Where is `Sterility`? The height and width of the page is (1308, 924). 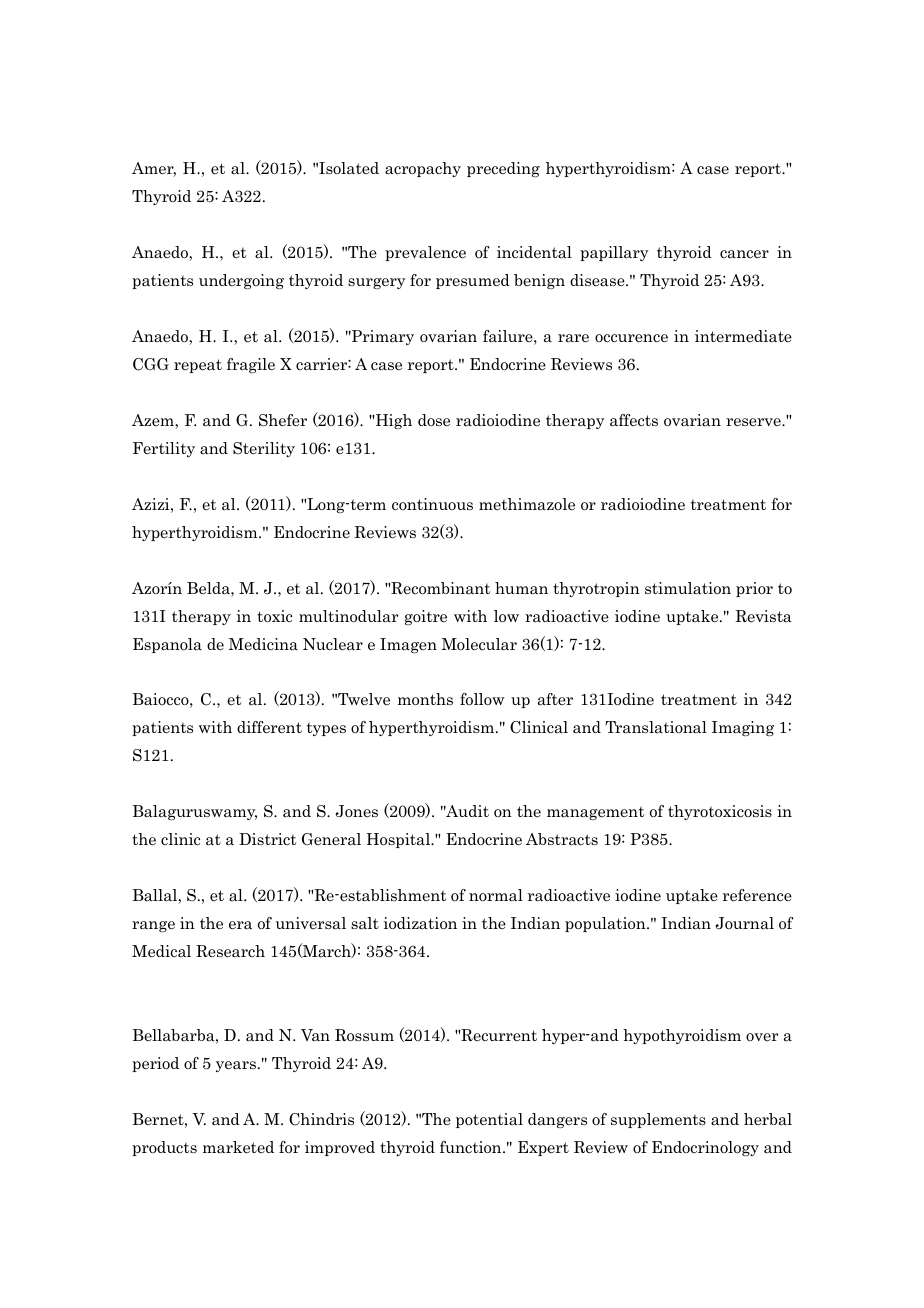
Sterility is located at coordinates (264, 449).
